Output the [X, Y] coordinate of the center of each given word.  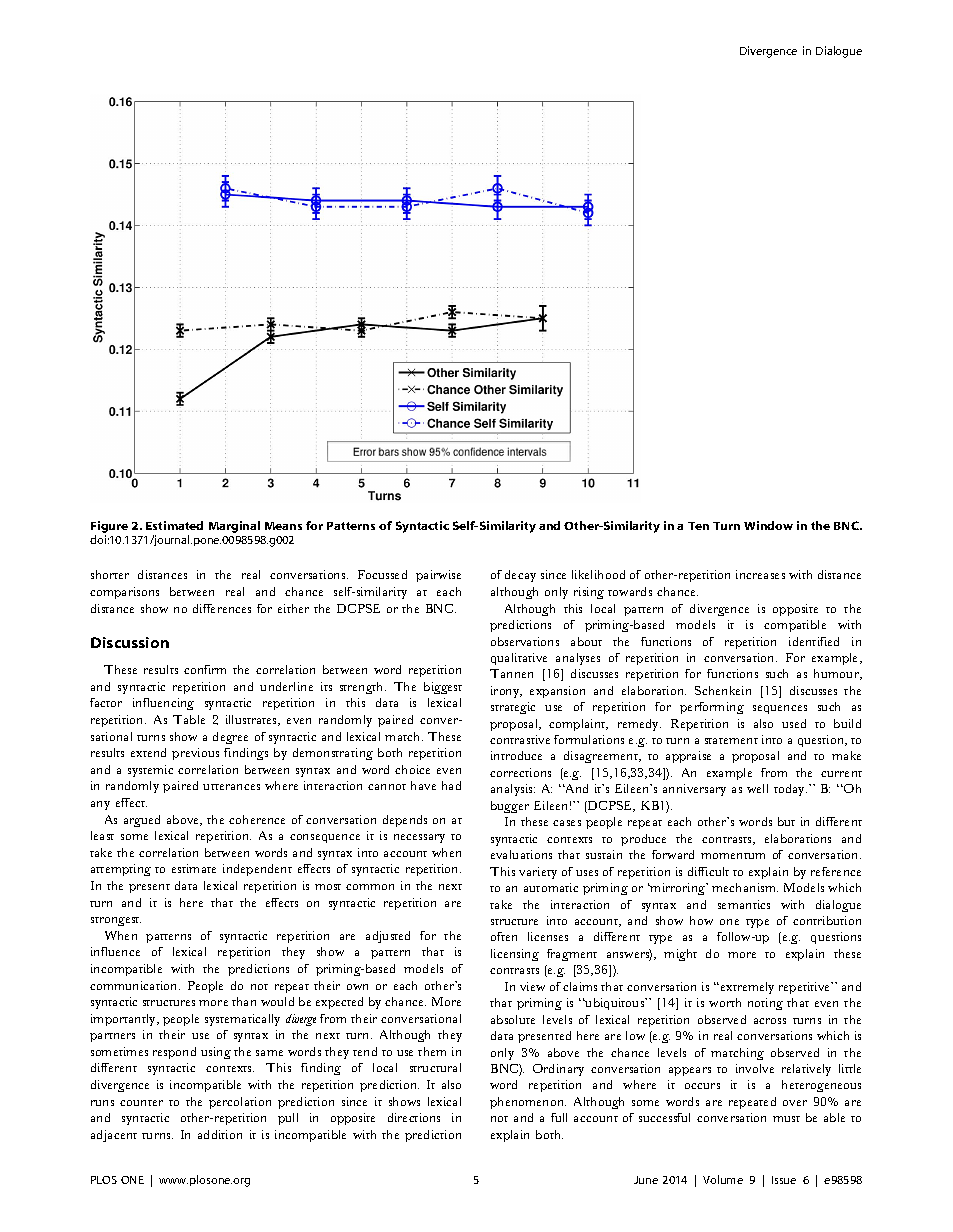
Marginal [234, 527]
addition [220, 1134]
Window [768, 525]
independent [257, 870]
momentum [733, 856]
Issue [784, 1180]
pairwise [438, 576]
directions [414, 1117]
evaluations [521, 854]
